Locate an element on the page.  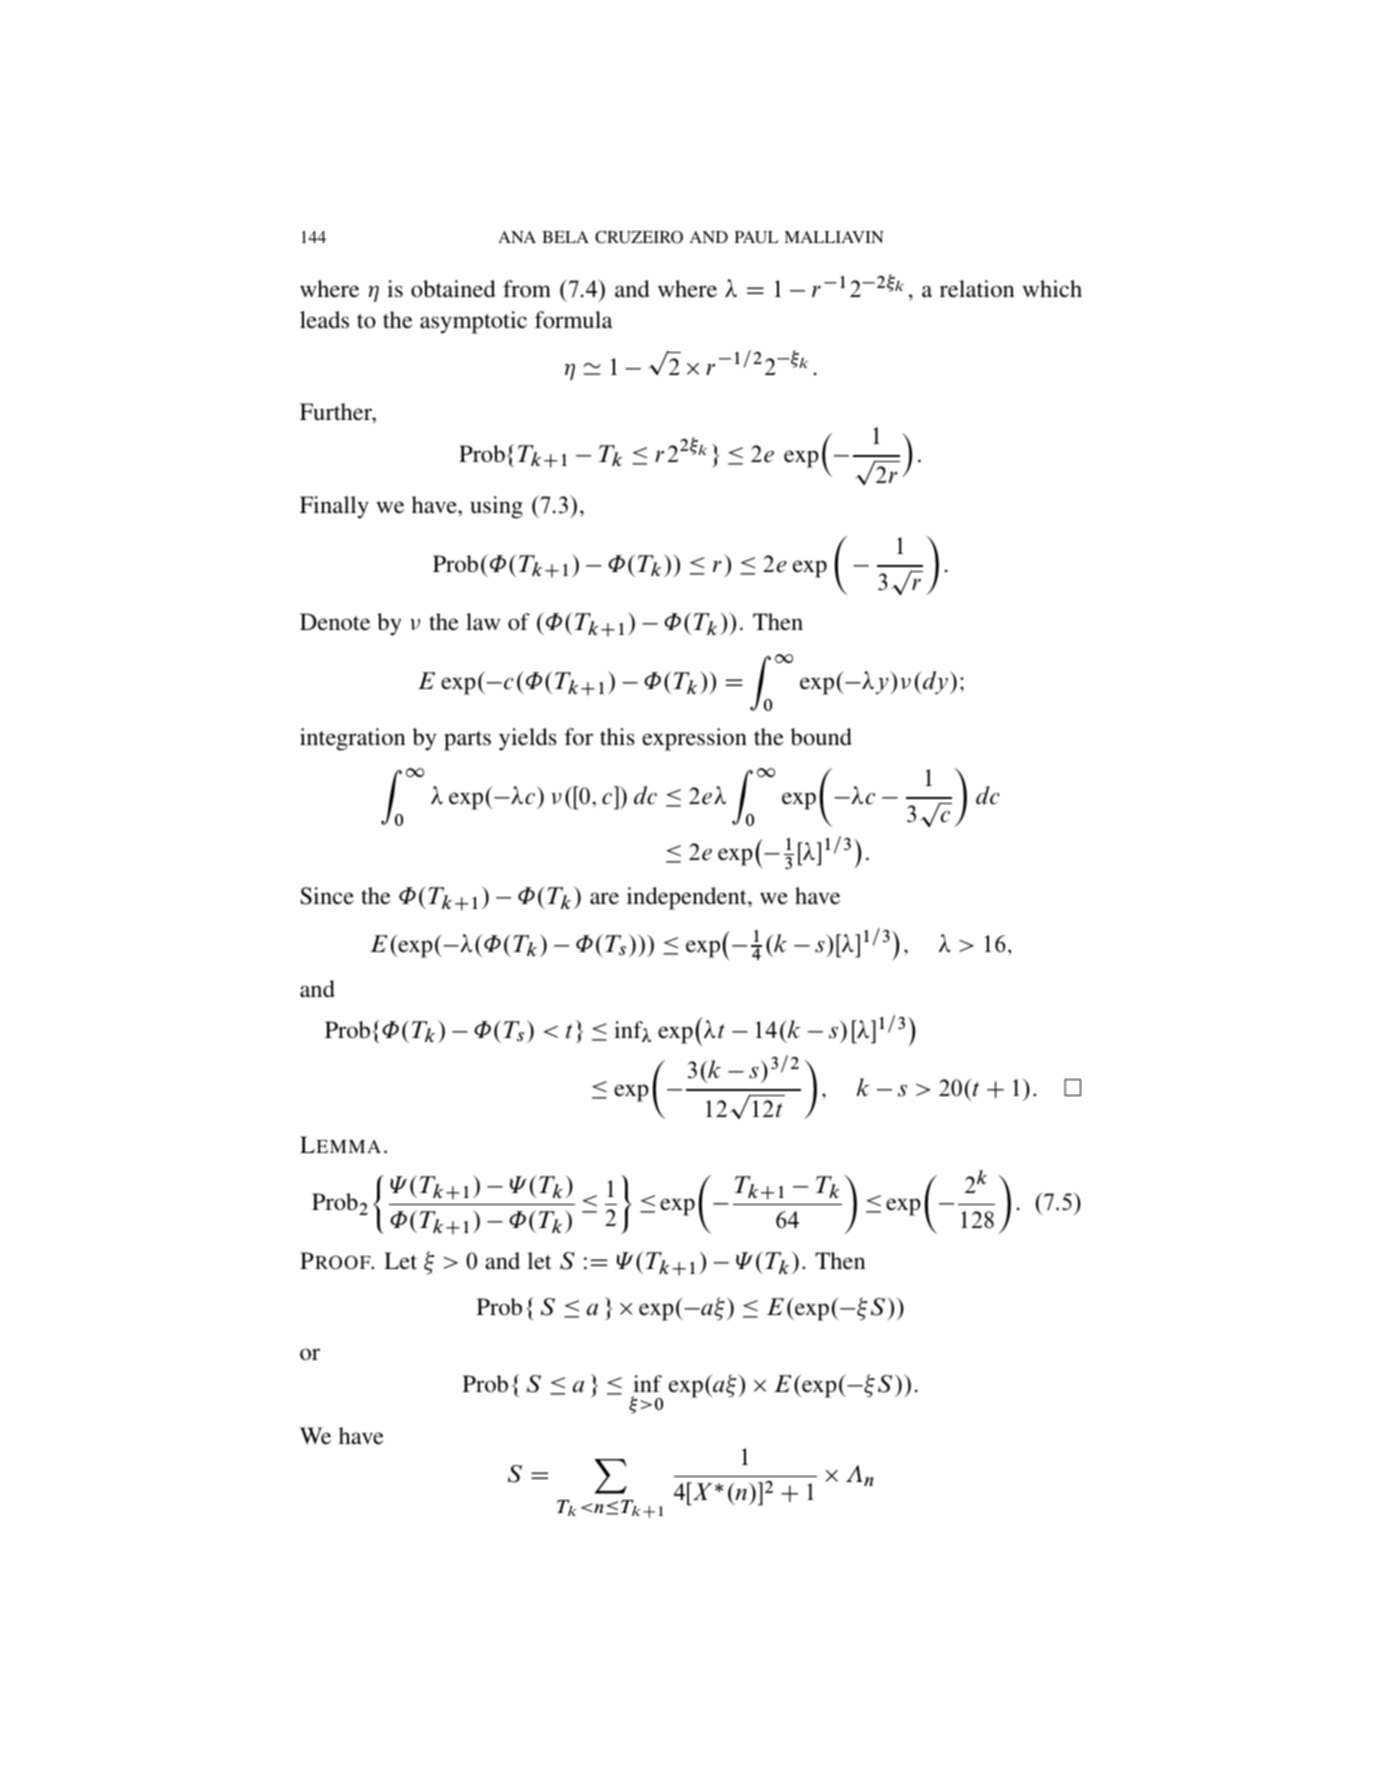
Since is located at coordinates (327, 896).
